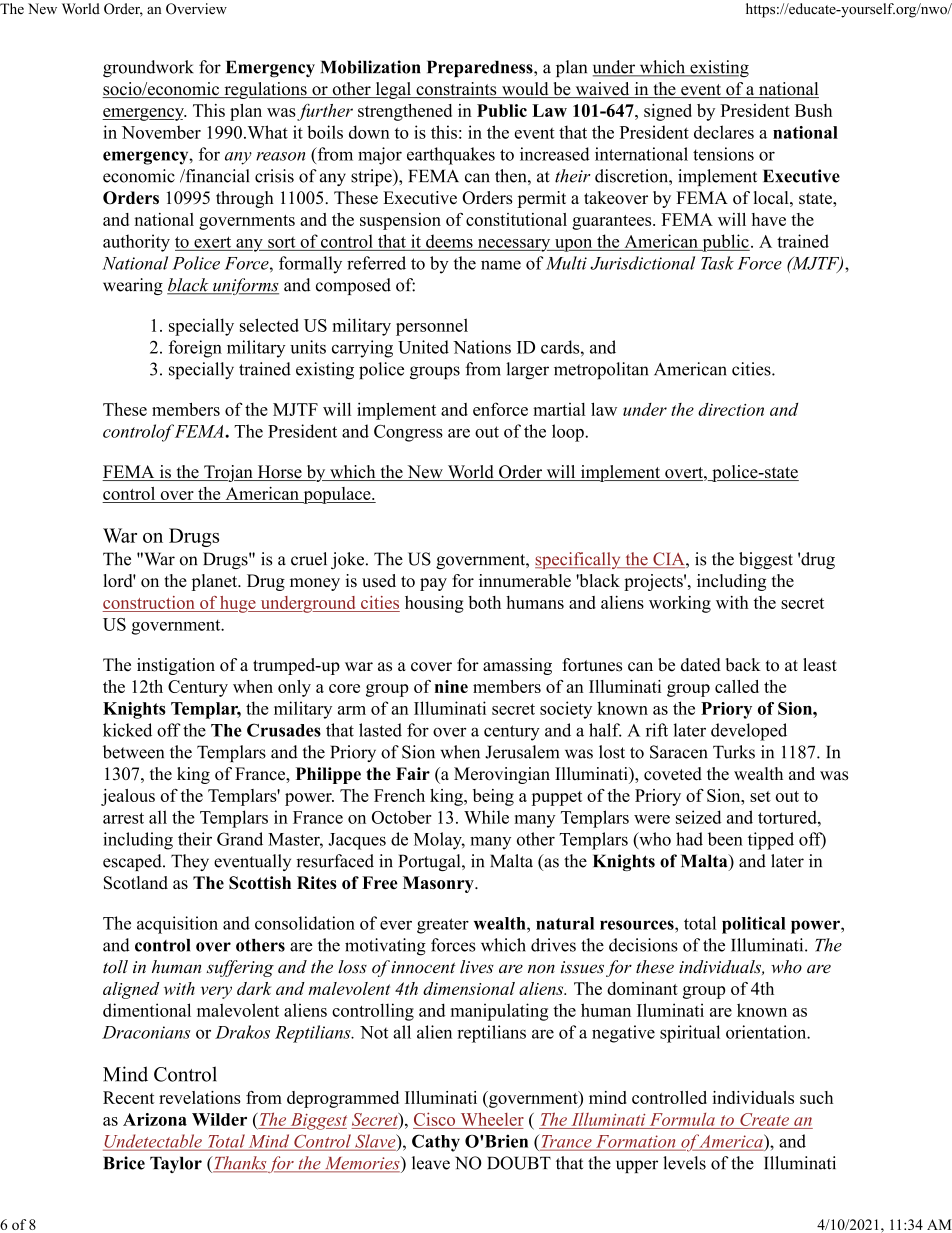 This document has width=952, height=1233. Describe the element at coordinates (724, 132) in the document. I see `declares` at that location.
